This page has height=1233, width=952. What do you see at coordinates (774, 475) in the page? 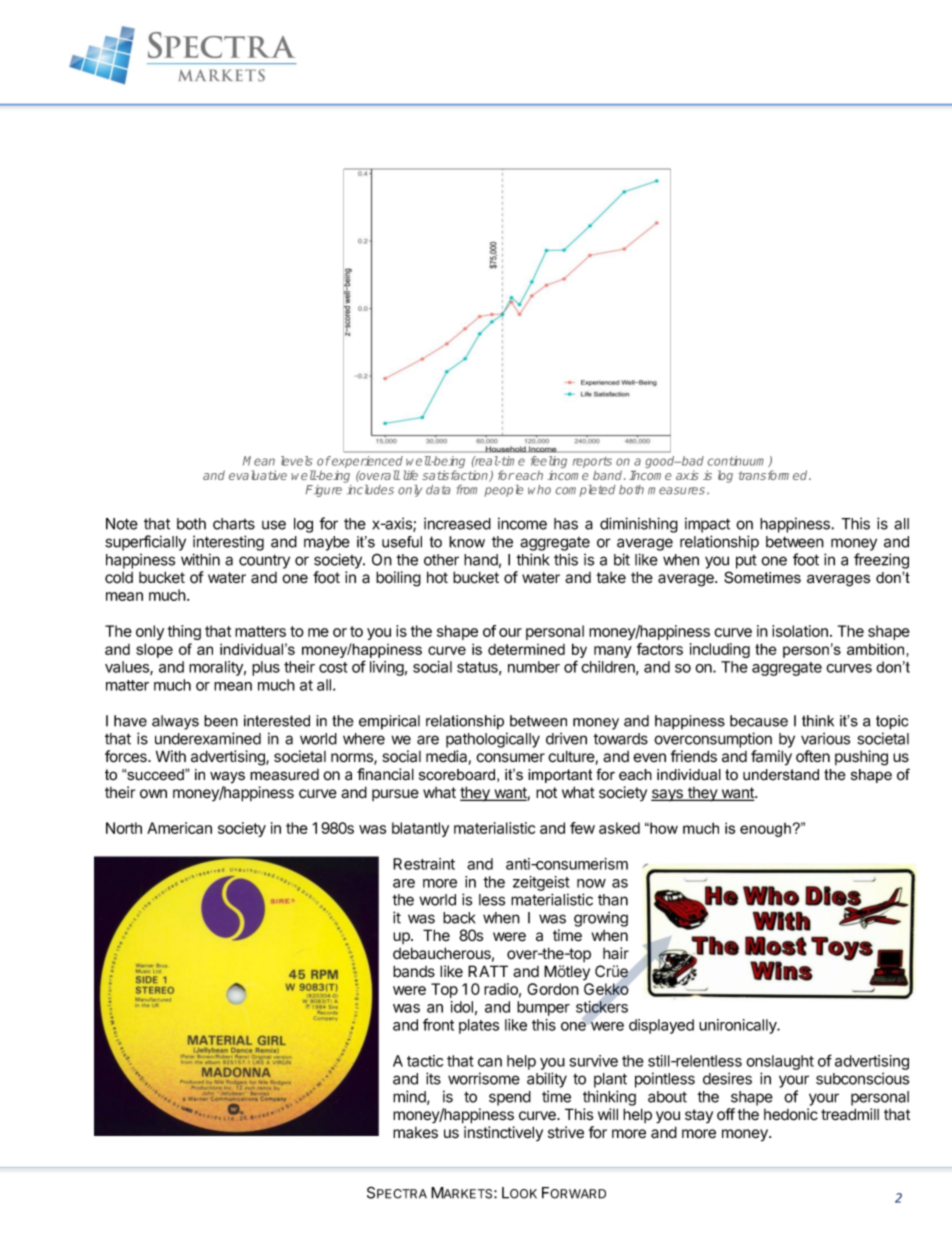
I see `transformed` at bounding box center [774, 475].
